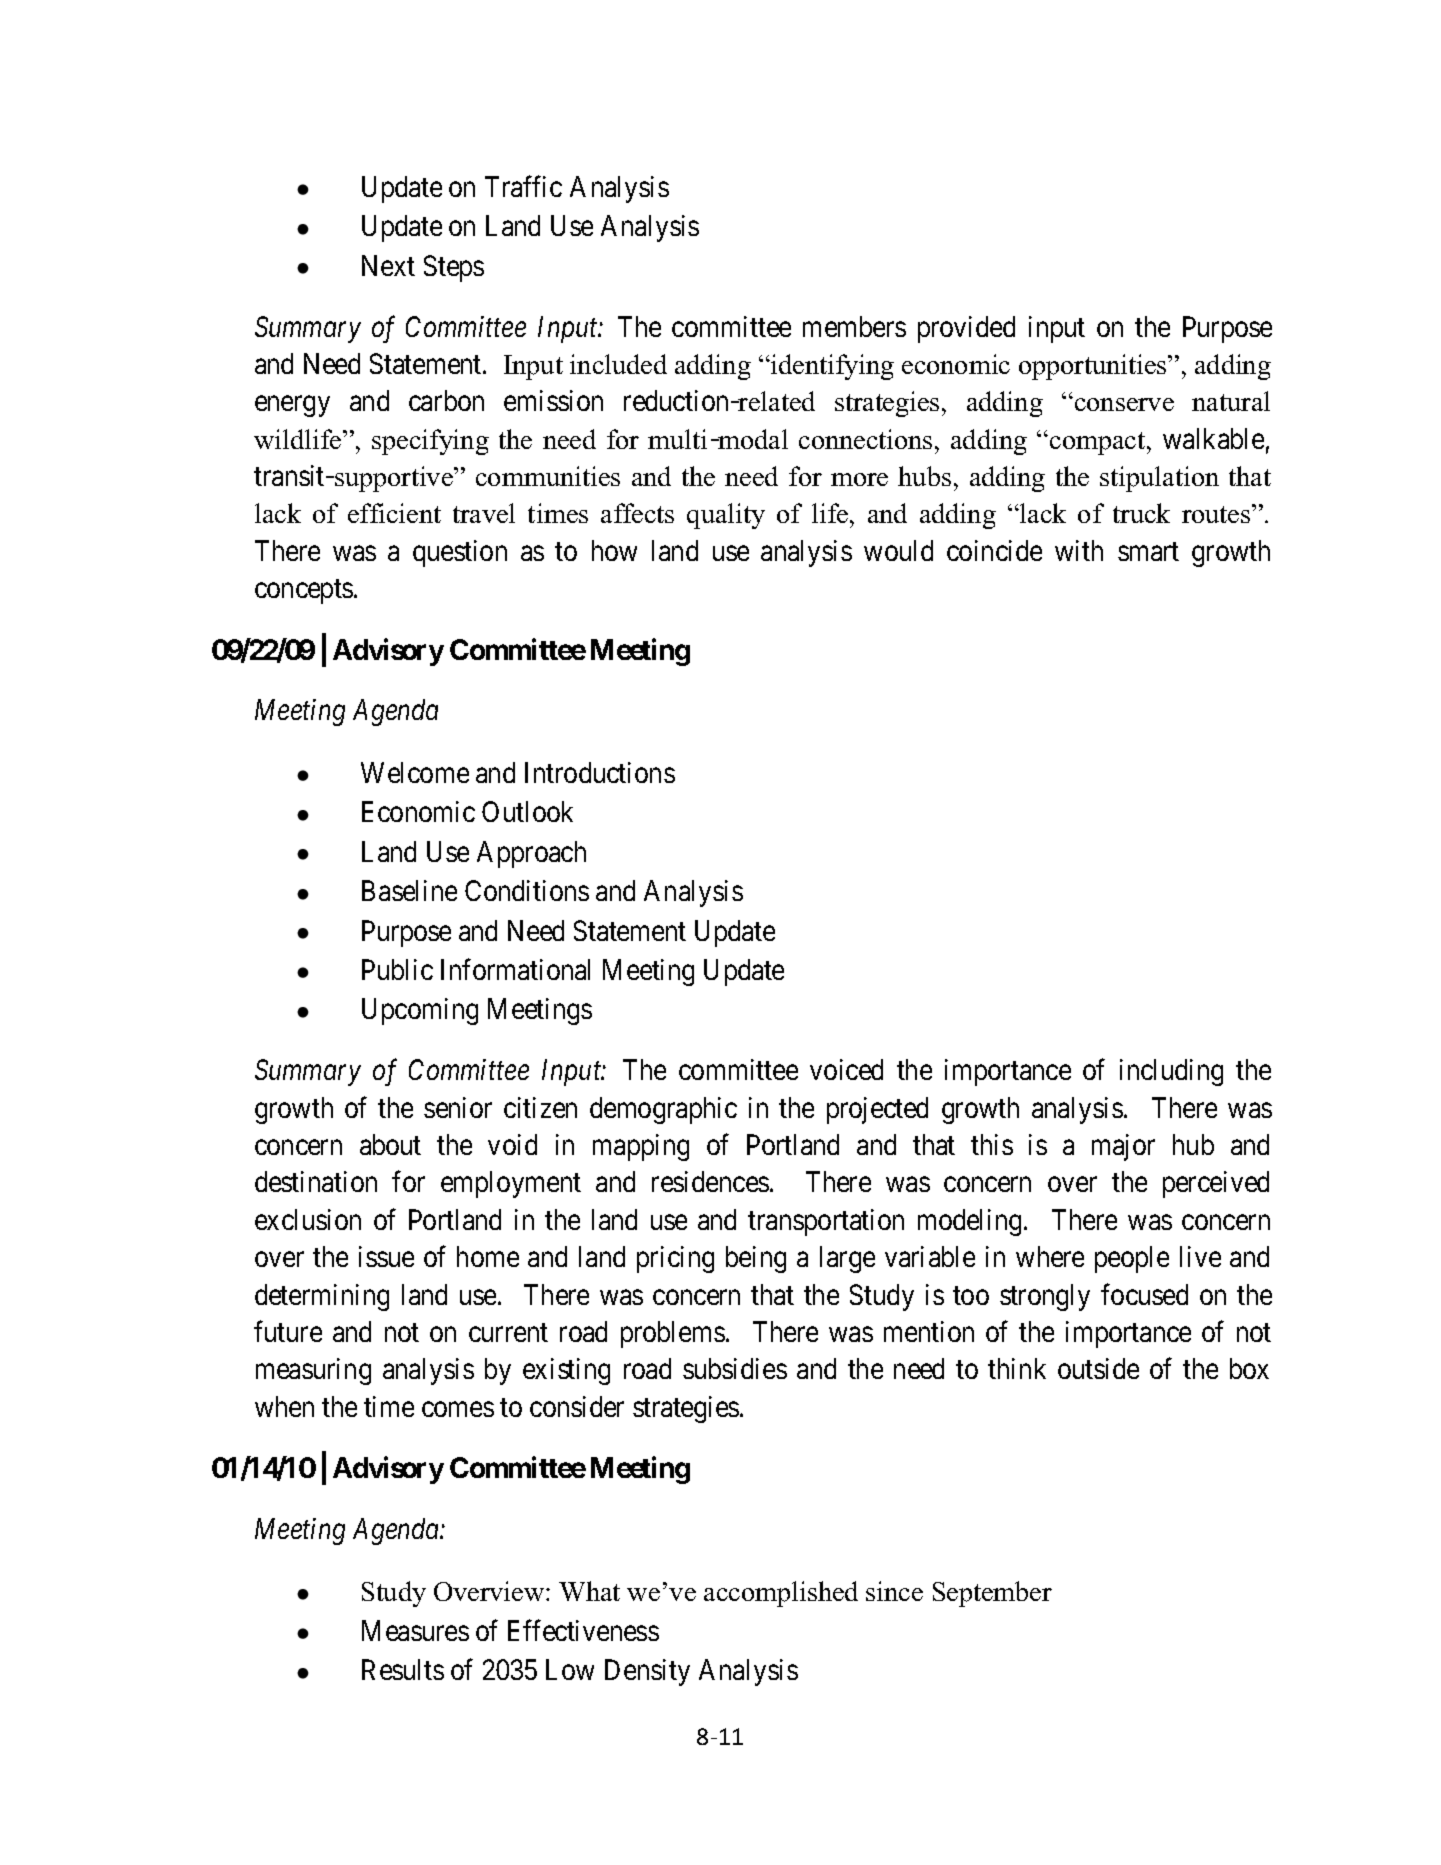 This document has width=1441, height=1865. Describe the element at coordinates (1148, 551) in the document. I see `smart` at that location.
